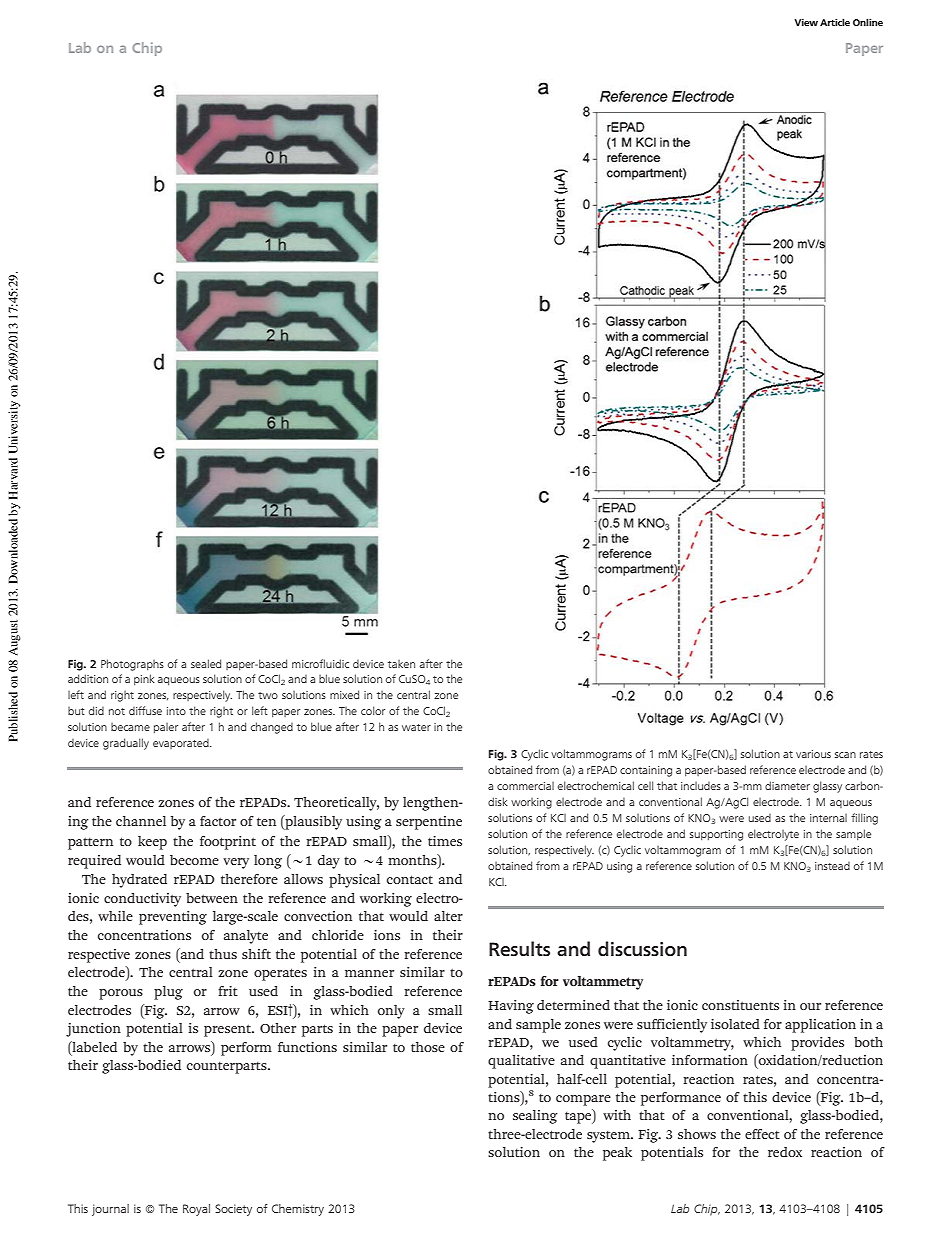 The height and width of the image is (1247, 952). Describe the element at coordinates (401, 664) in the image. I see `taken` at that location.
